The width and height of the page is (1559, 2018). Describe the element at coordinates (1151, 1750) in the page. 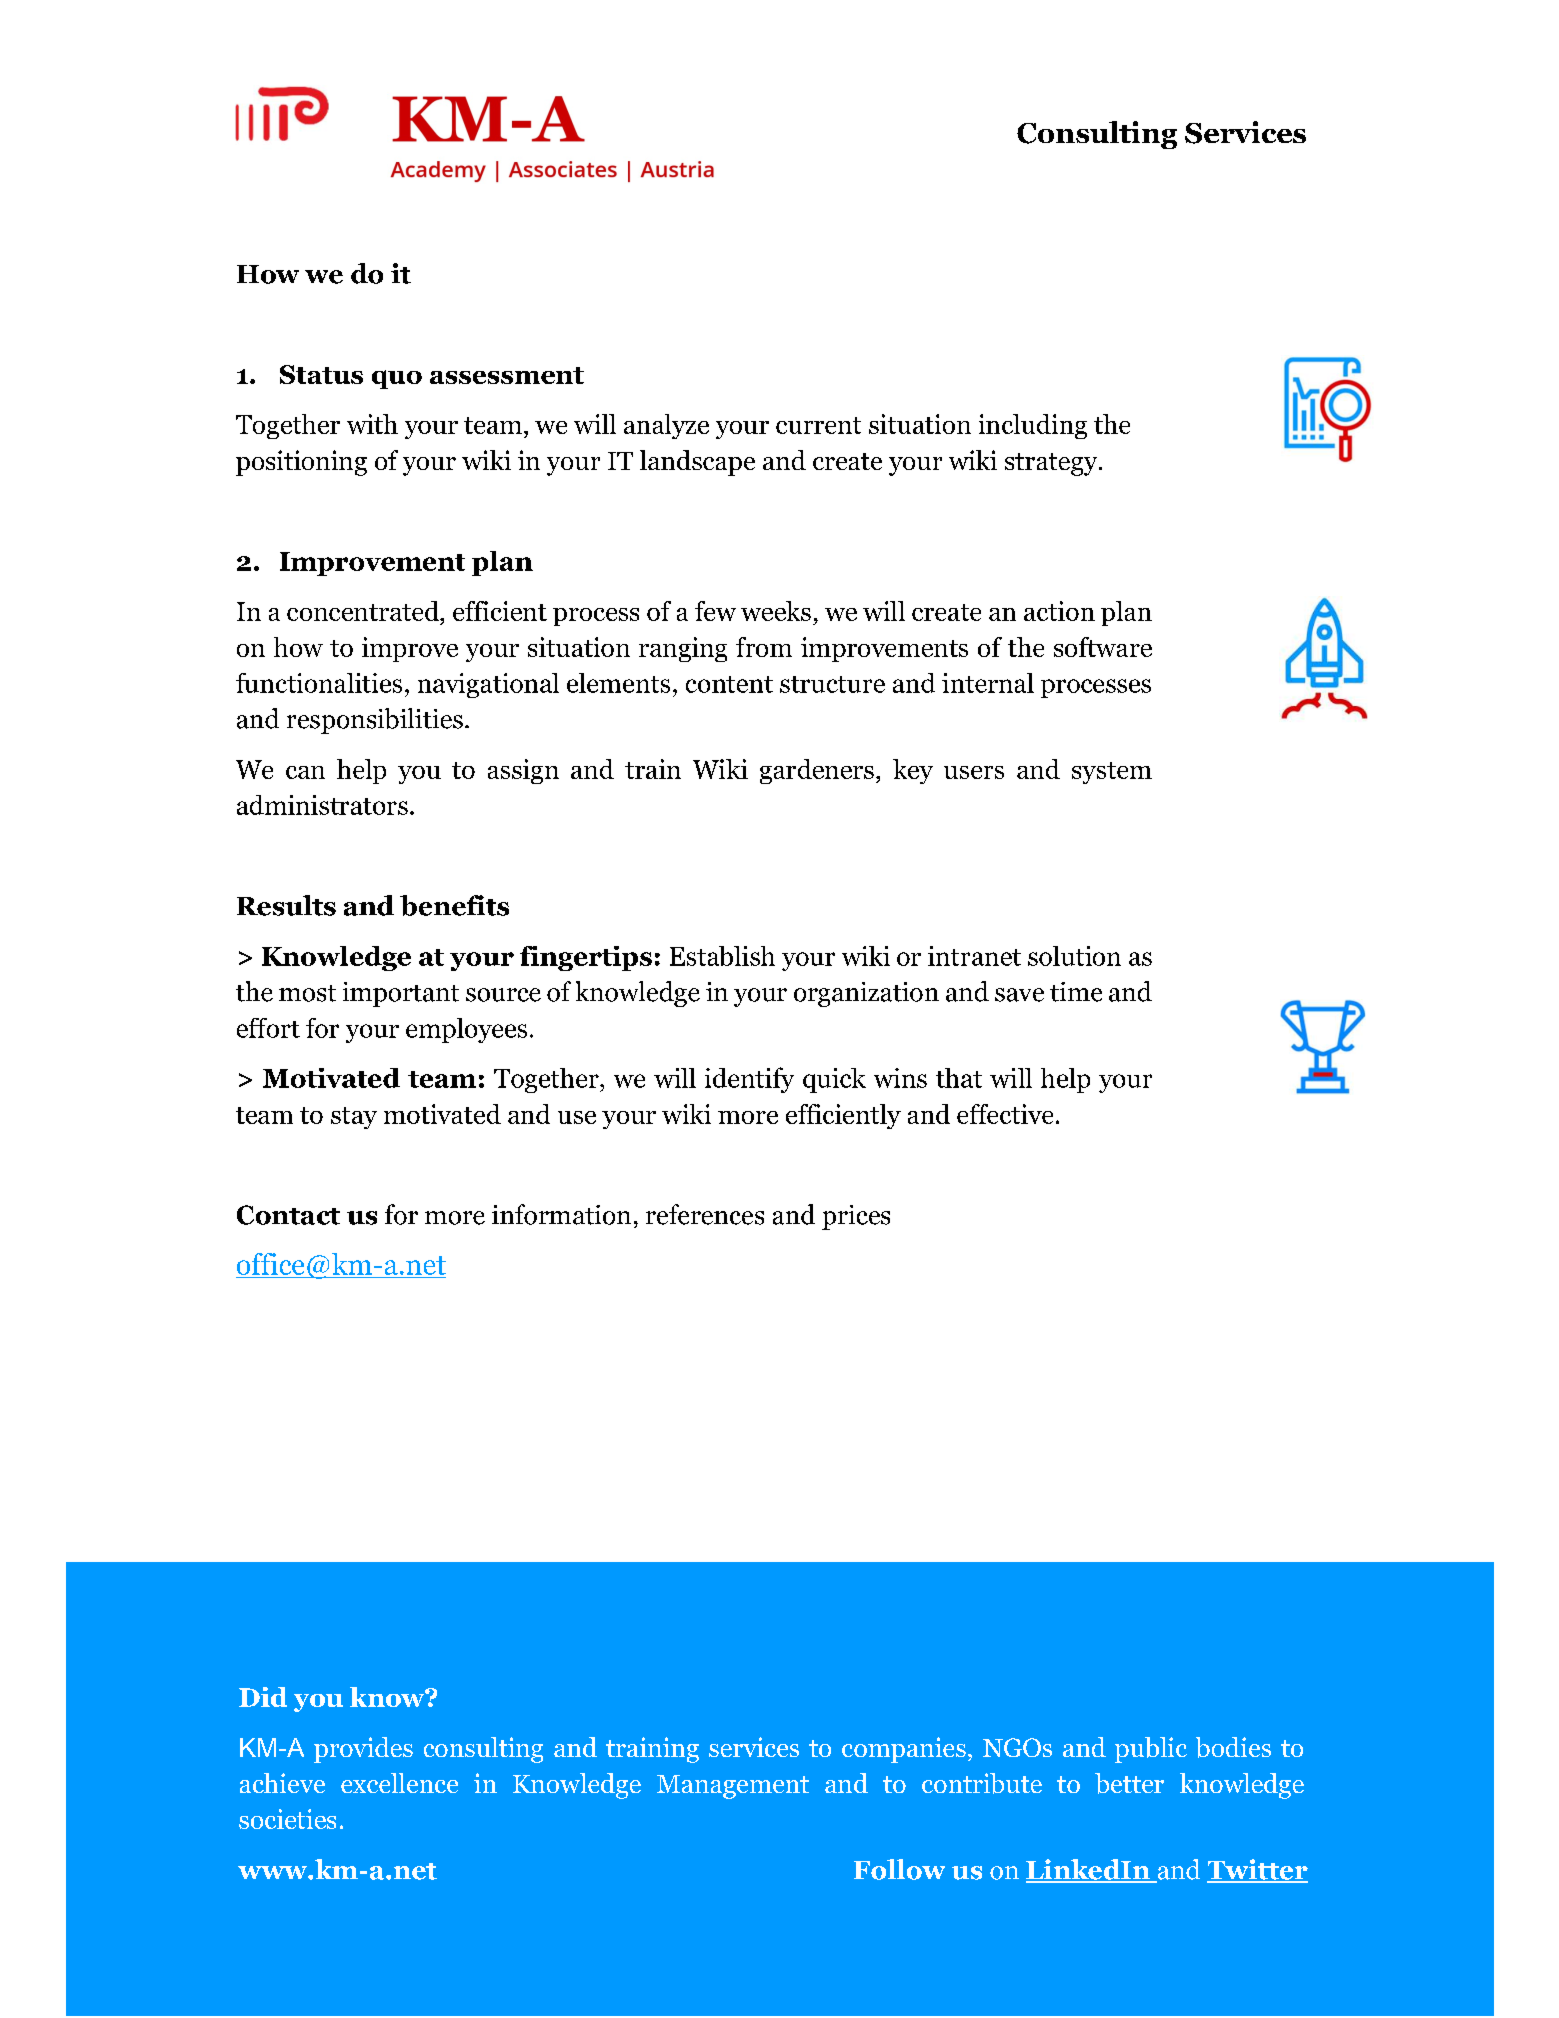

I see `public` at that location.
